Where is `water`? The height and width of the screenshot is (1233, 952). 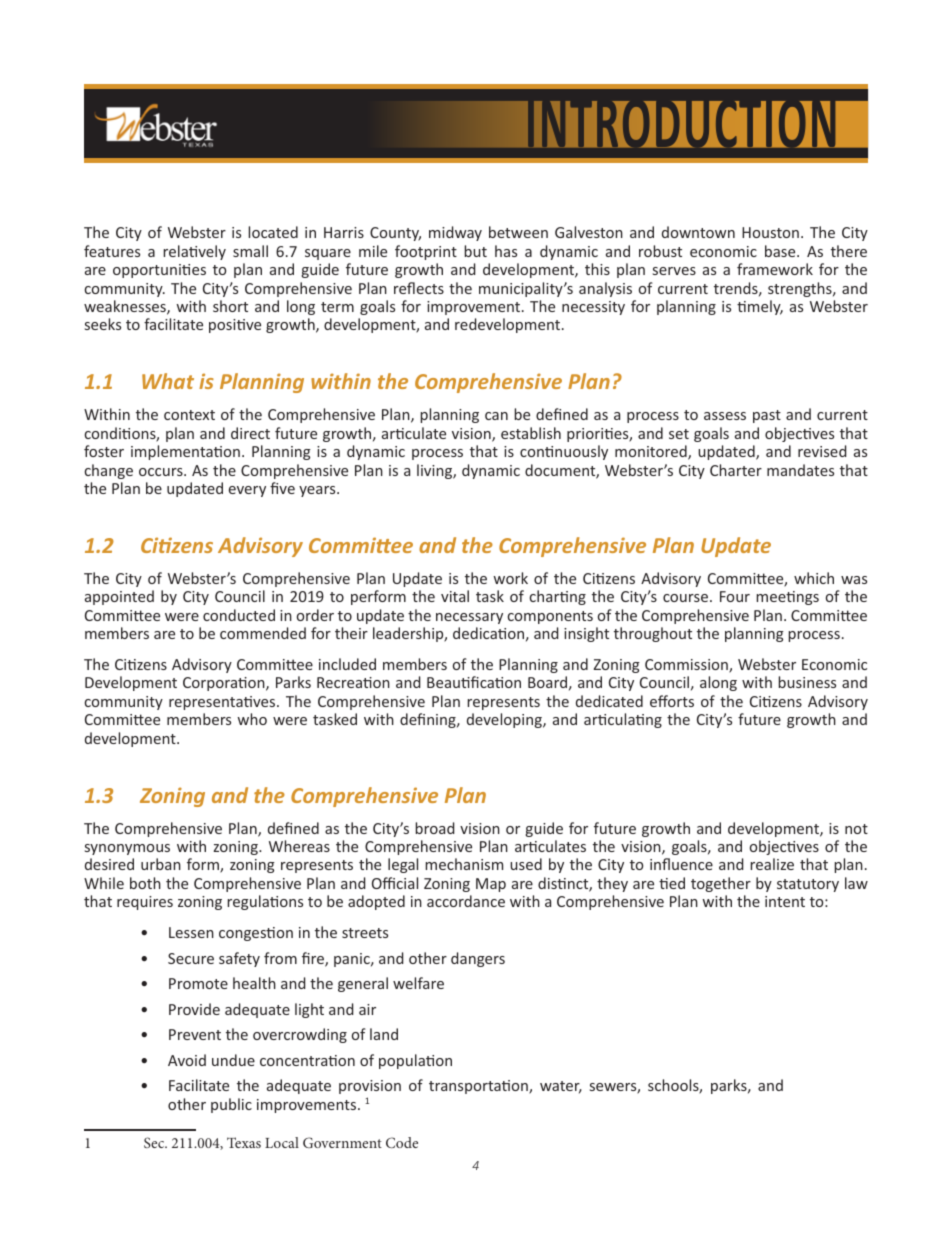 water is located at coordinates (561, 1087).
